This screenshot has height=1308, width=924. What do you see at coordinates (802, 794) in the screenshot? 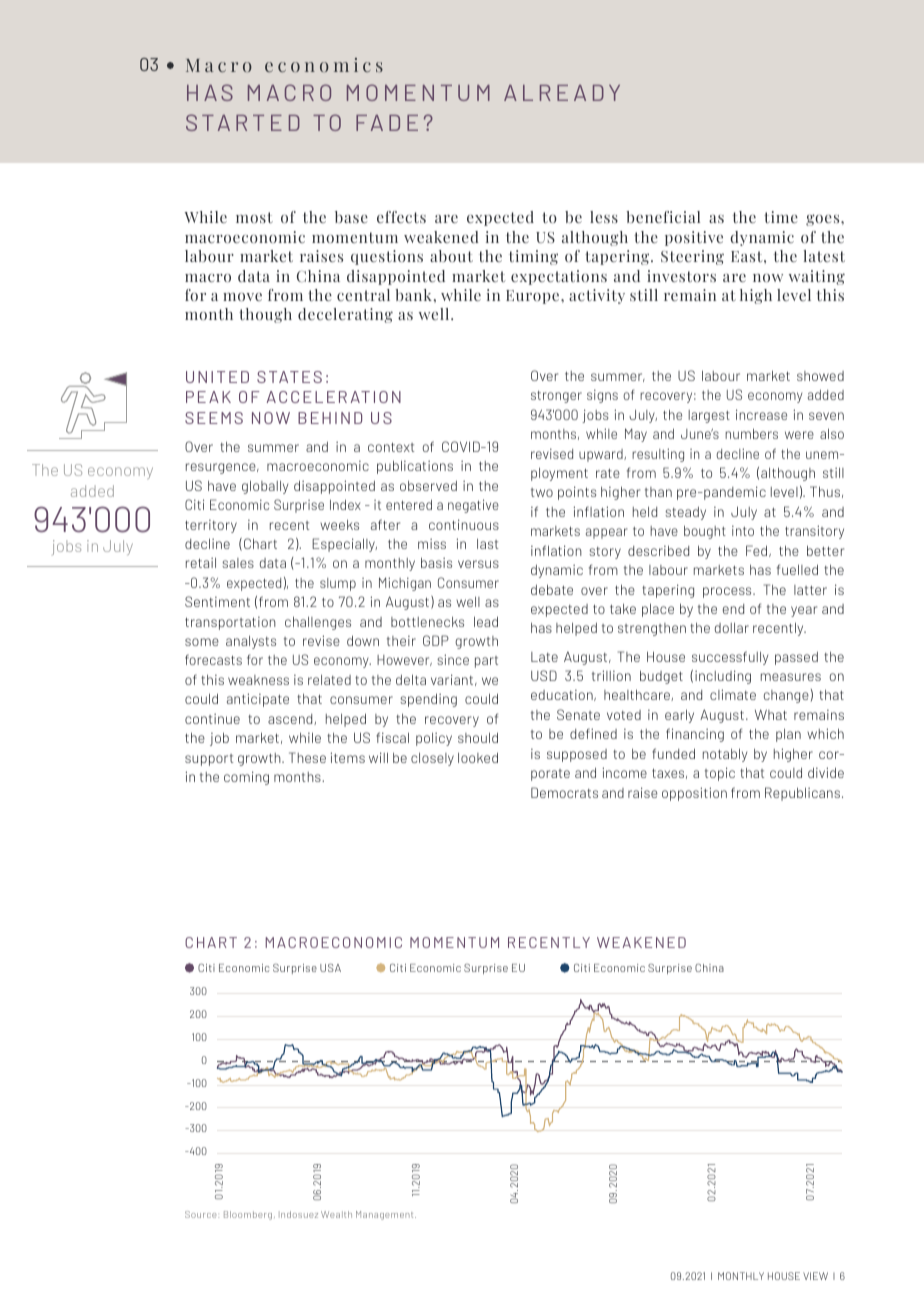
I see `Republicans` at bounding box center [802, 794].
